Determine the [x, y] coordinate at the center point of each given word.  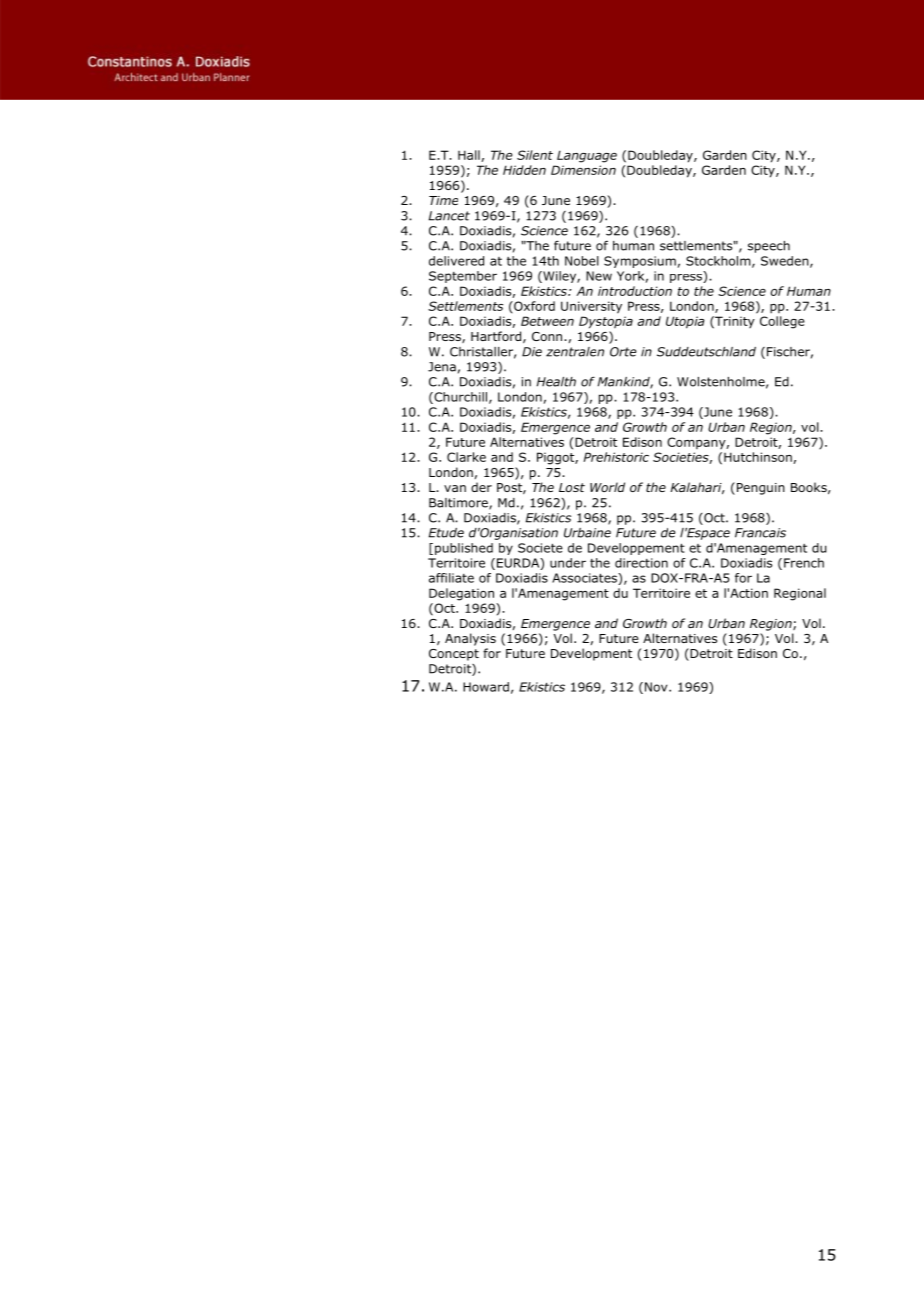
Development [591, 654]
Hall [470, 156]
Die [532, 352]
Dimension [583, 170]
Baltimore [459, 504]
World [607, 487]
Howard [486, 687]
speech [769, 247]
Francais [760, 533]
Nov [657, 687]
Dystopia [606, 322]
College [782, 322]
